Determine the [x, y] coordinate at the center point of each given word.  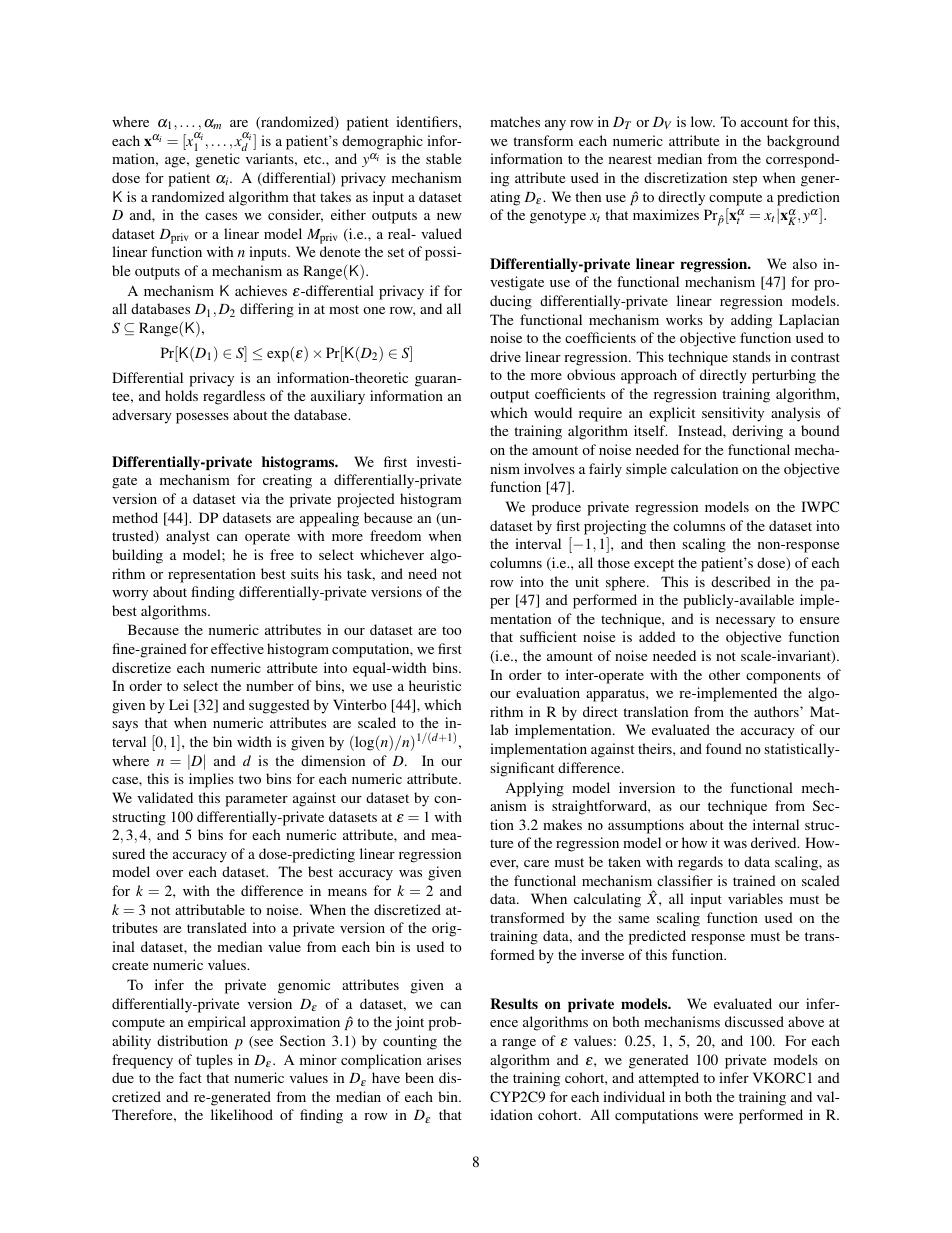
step [745, 180]
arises [444, 1059]
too [452, 630]
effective [237, 648]
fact [190, 1077]
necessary [745, 622]
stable [443, 158]
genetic [218, 160]
